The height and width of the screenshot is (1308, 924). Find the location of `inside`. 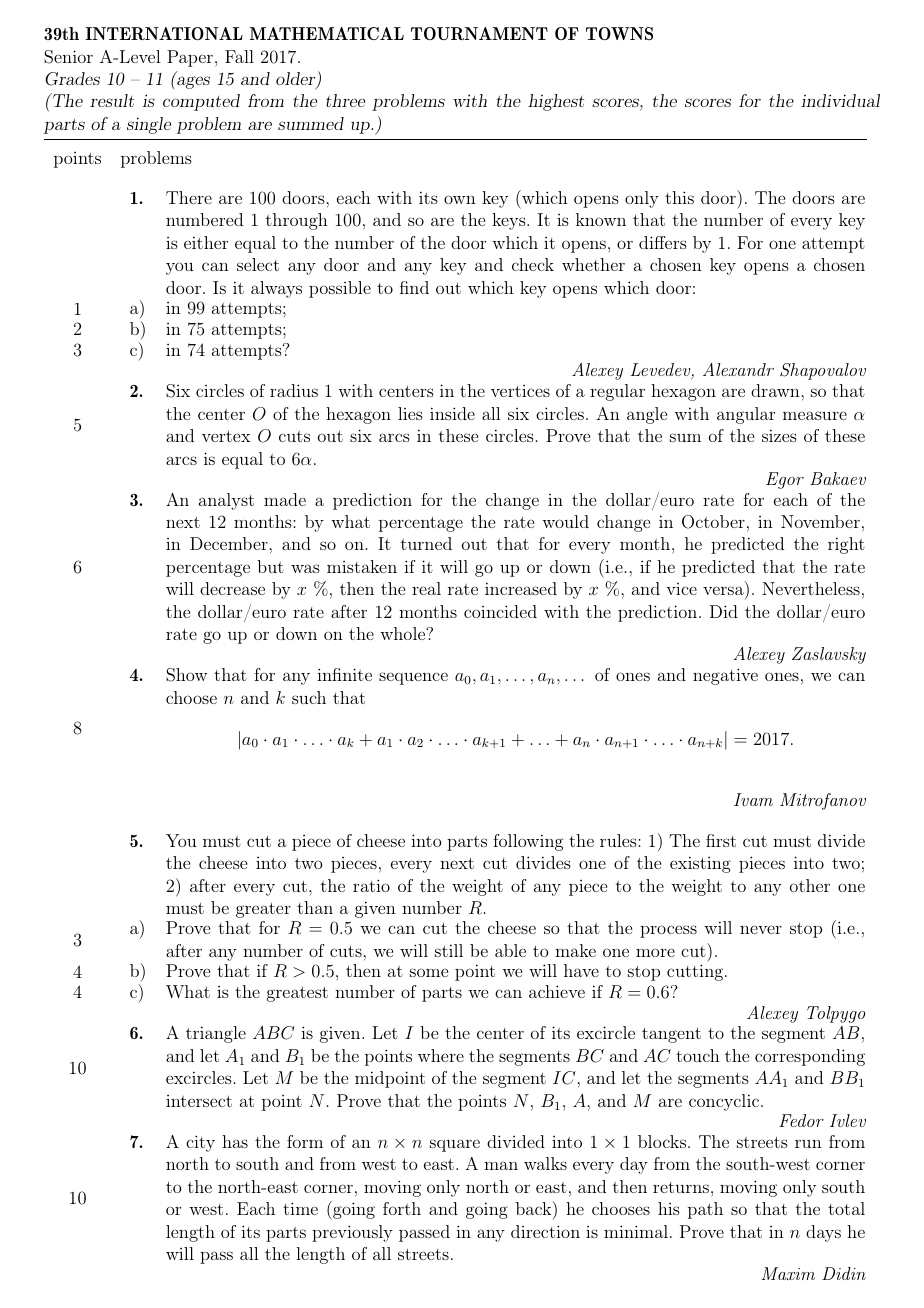

inside is located at coordinates (452, 413).
